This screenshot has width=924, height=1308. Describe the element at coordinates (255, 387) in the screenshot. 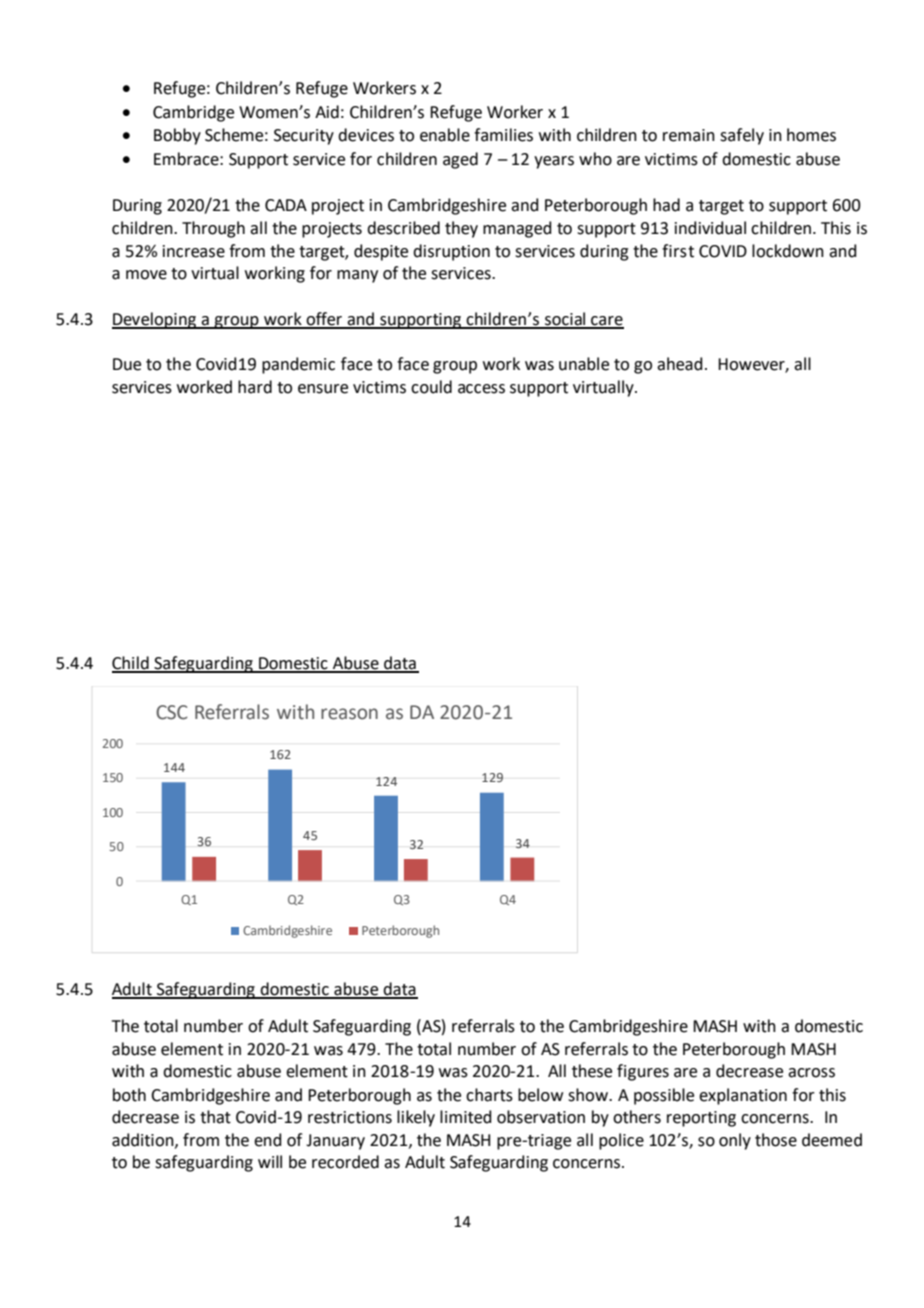

I see `hard` at that location.
